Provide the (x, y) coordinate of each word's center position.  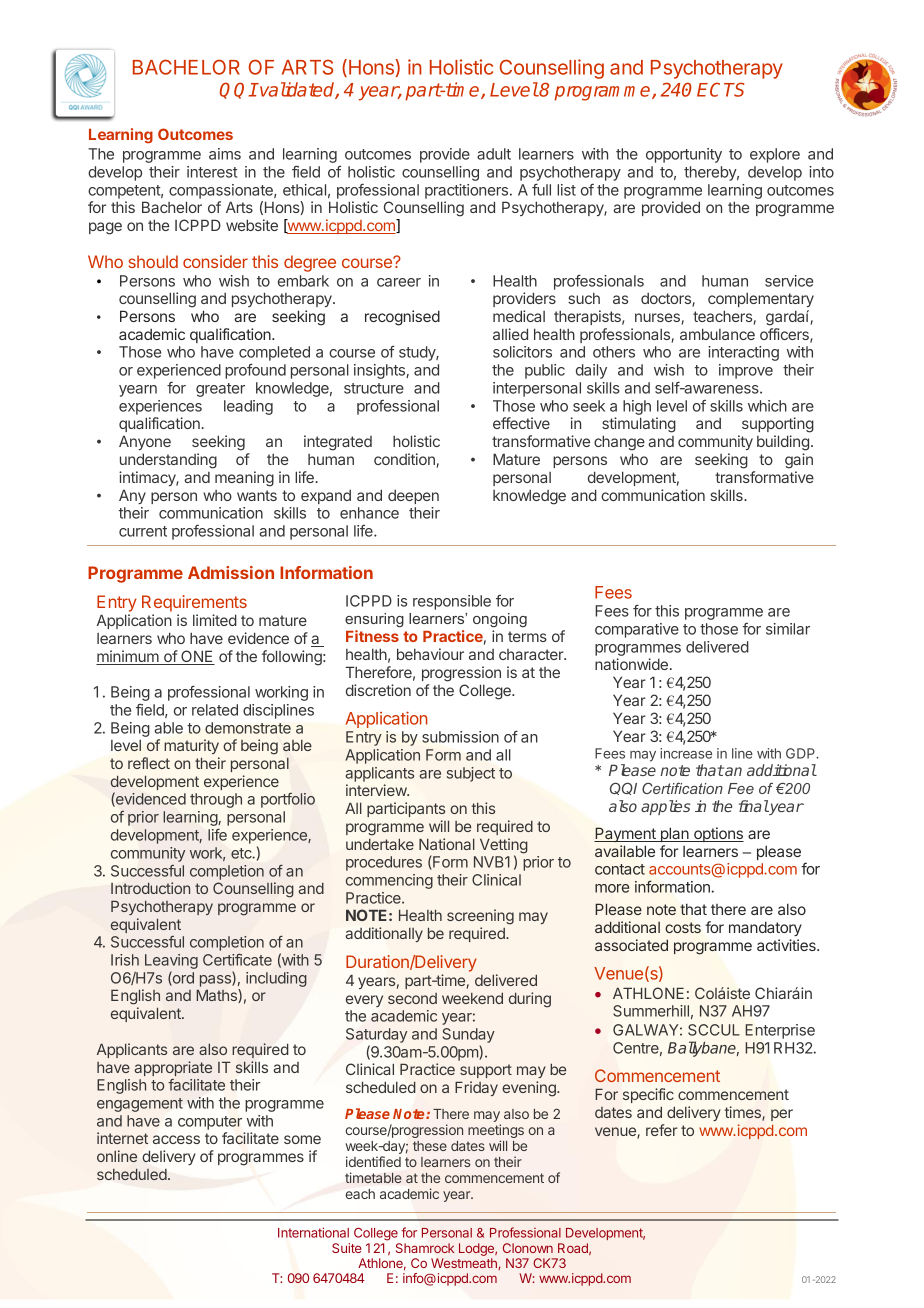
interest (212, 172)
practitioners (466, 191)
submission (460, 737)
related (215, 710)
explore (775, 155)
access (176, 1139)
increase (686, 753)
